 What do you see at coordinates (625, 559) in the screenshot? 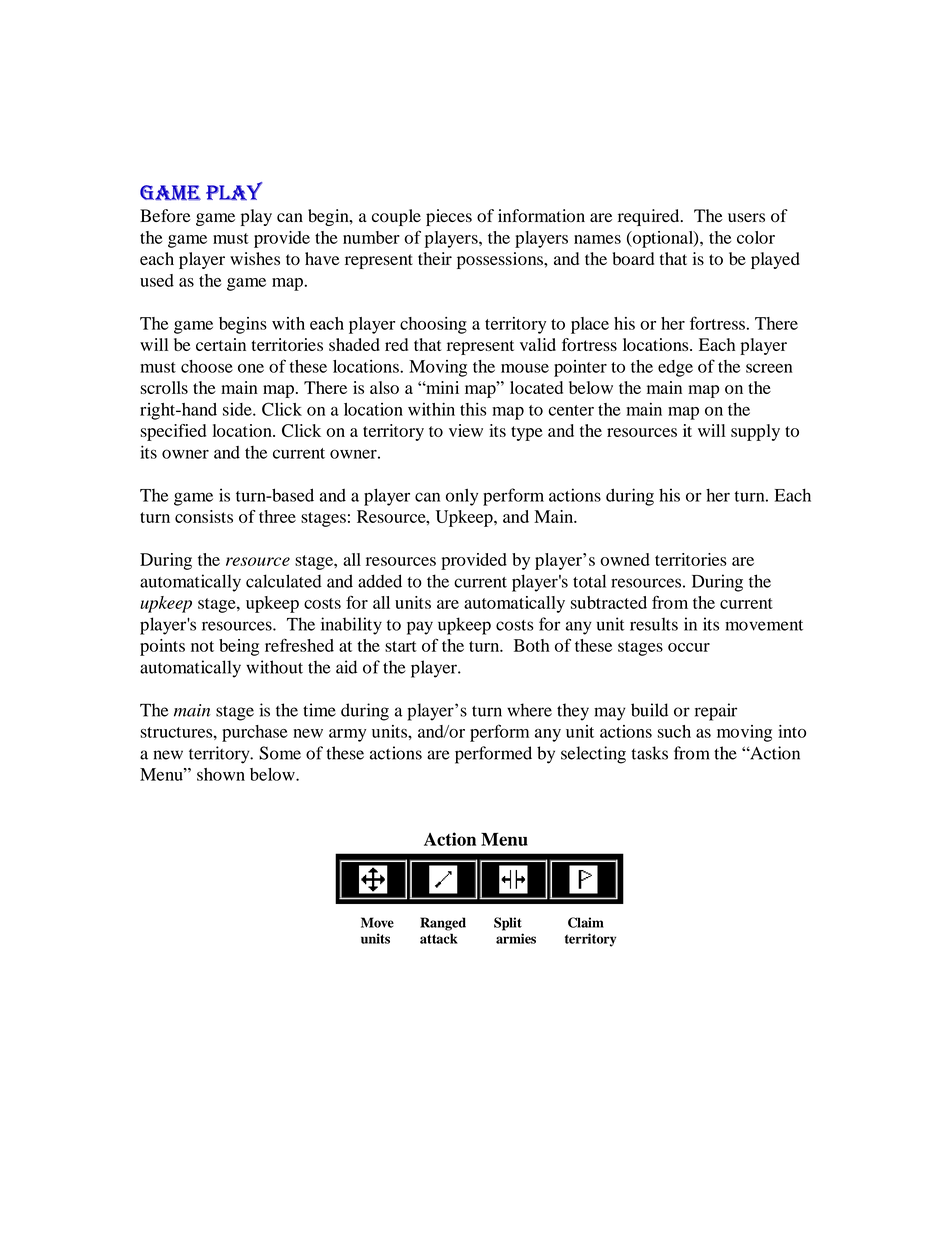
I see `owned` at bounding box center [625, 559].
